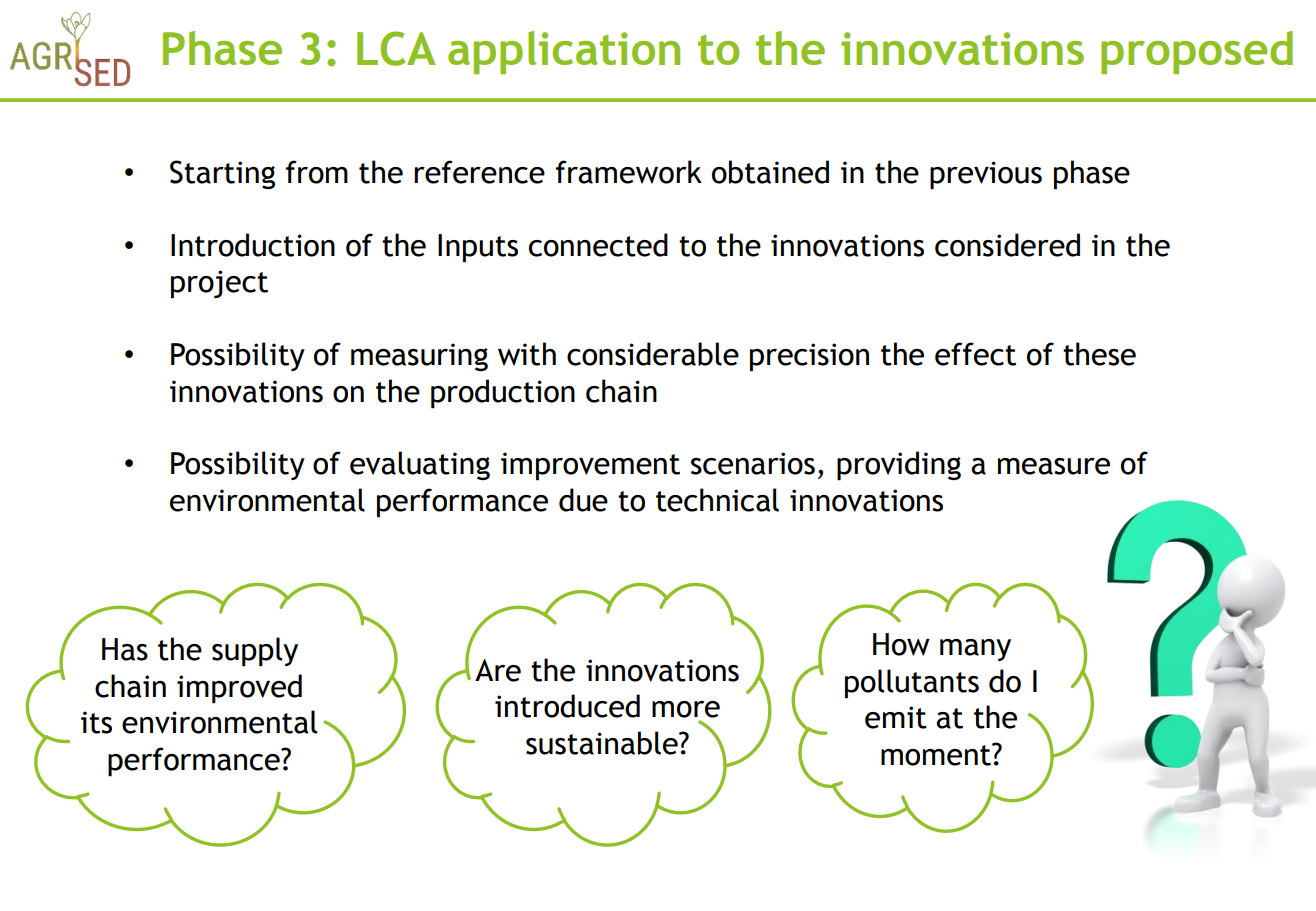 The width and height of the screenshot is (1316, 911). Describe the element at coordinates (564, 52) in the screenshot. I see `application` at that location.
